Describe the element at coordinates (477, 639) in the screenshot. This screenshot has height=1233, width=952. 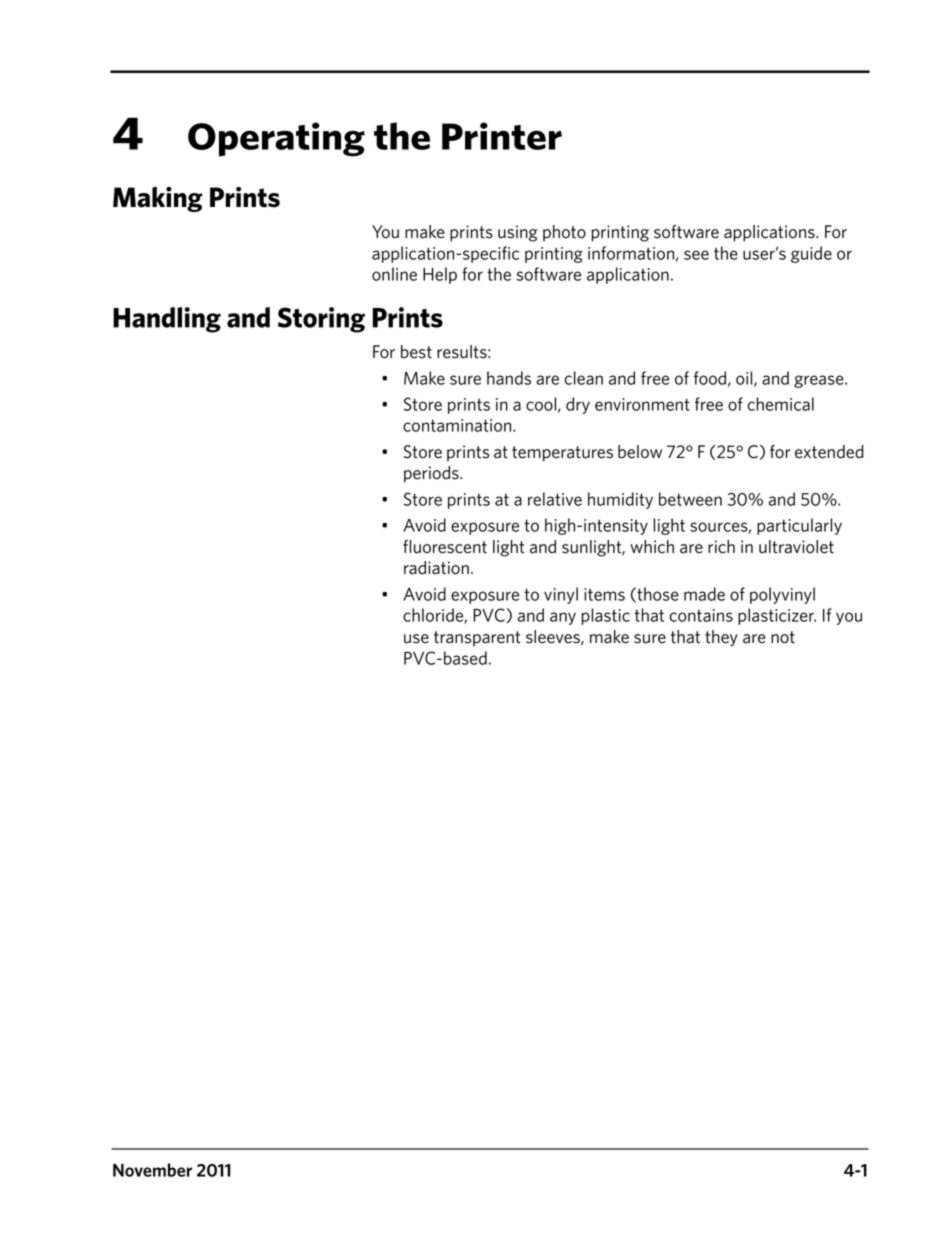
I see `transparent` at that location.
